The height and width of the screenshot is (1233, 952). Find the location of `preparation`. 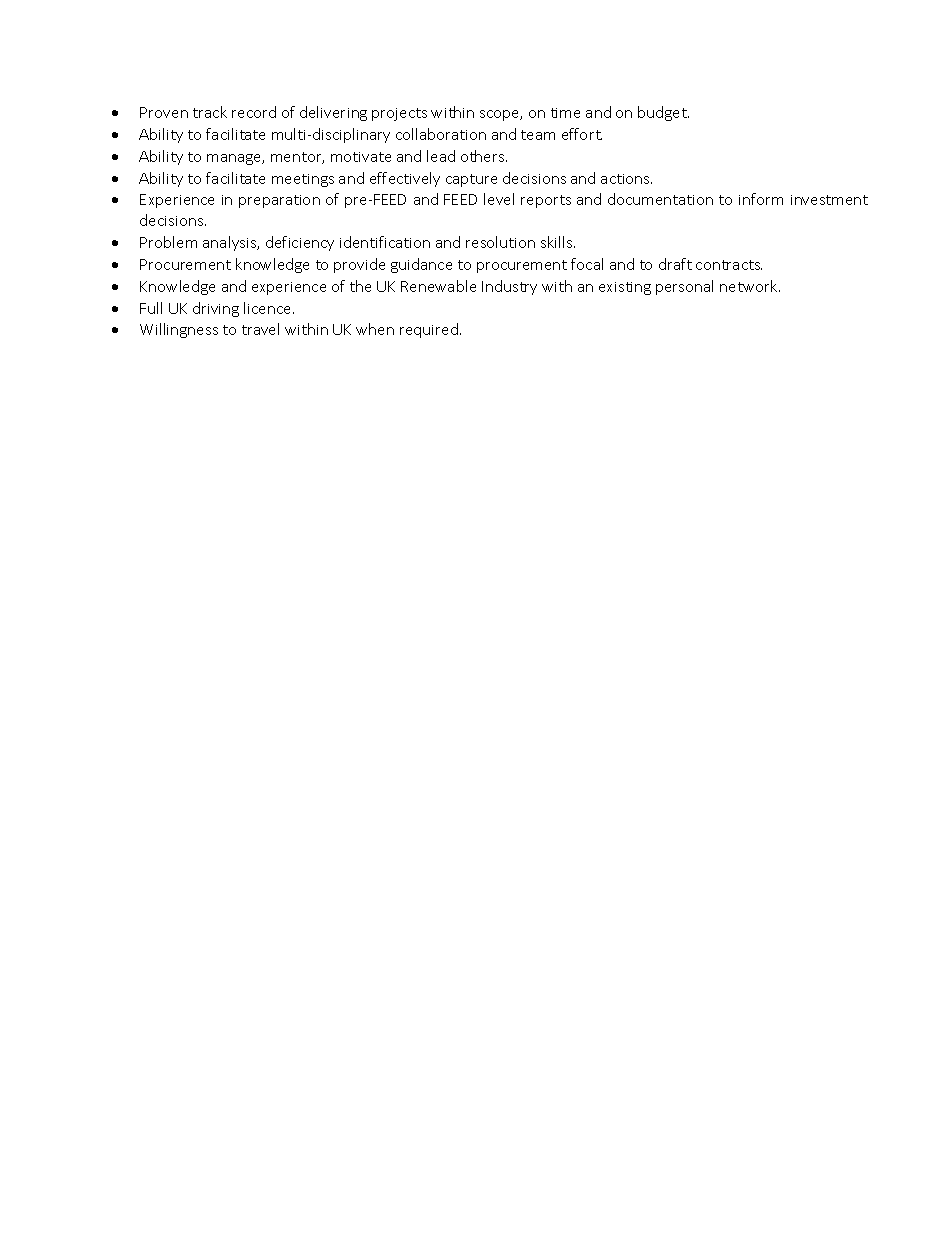

preparation is located at coordinates (279, 201).
